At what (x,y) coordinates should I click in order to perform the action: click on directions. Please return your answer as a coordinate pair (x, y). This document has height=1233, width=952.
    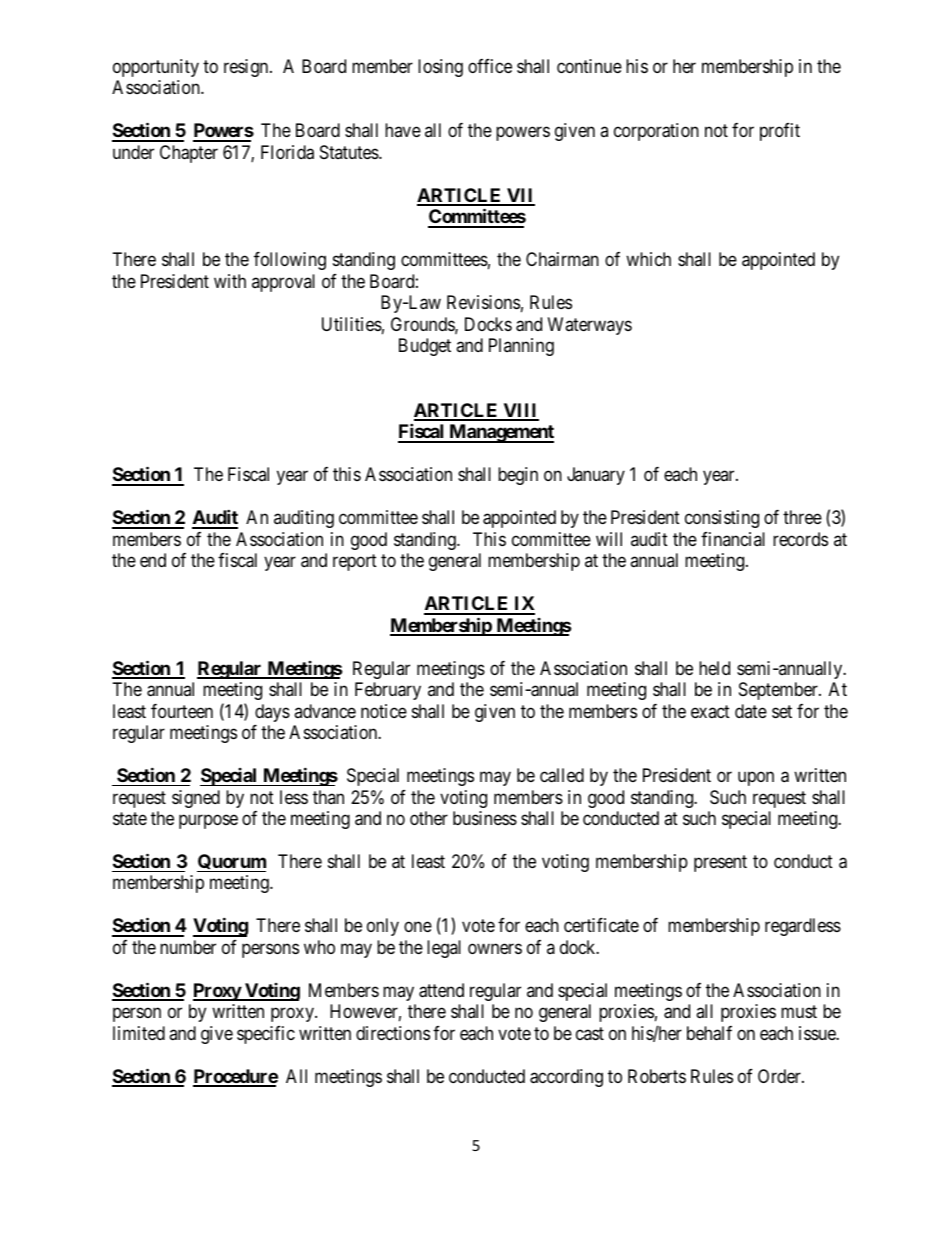
    Looking at the image, I should click on (393, 1033).
